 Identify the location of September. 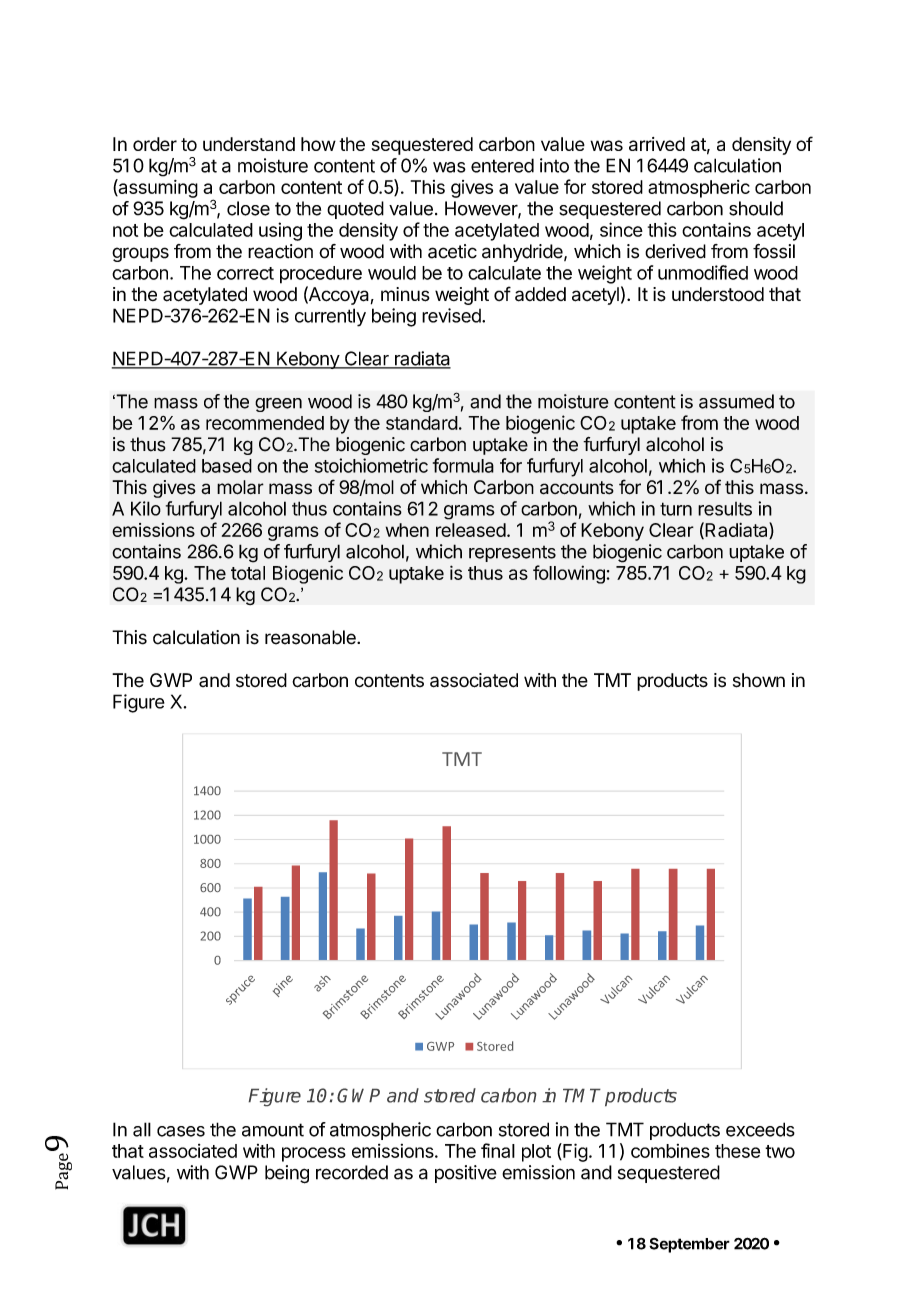
(689, 1245).
